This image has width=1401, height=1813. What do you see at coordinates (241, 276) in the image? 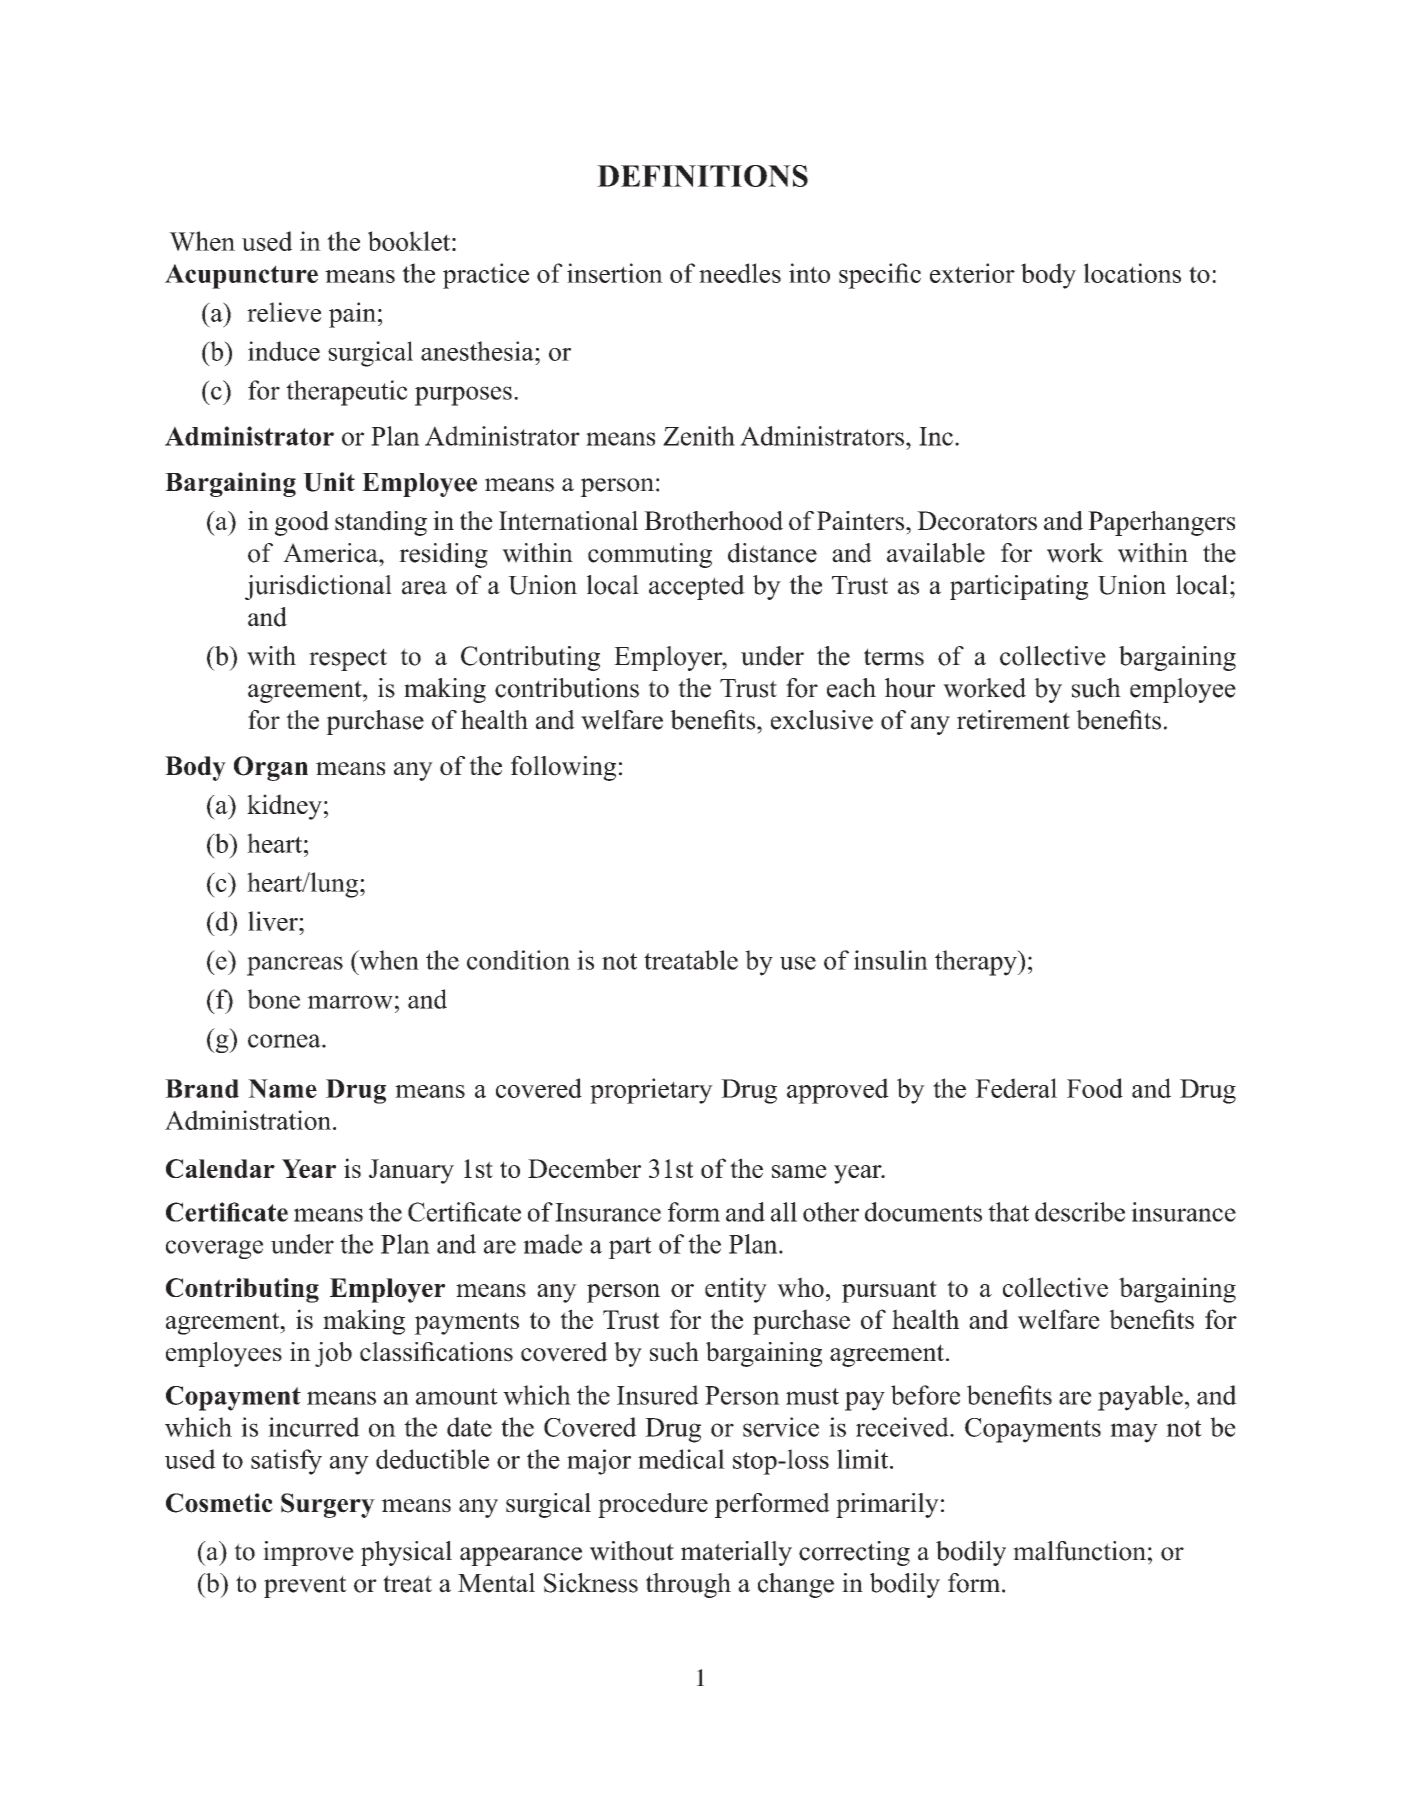
I see `Acupuncture` at bounding box center [241, 276].
